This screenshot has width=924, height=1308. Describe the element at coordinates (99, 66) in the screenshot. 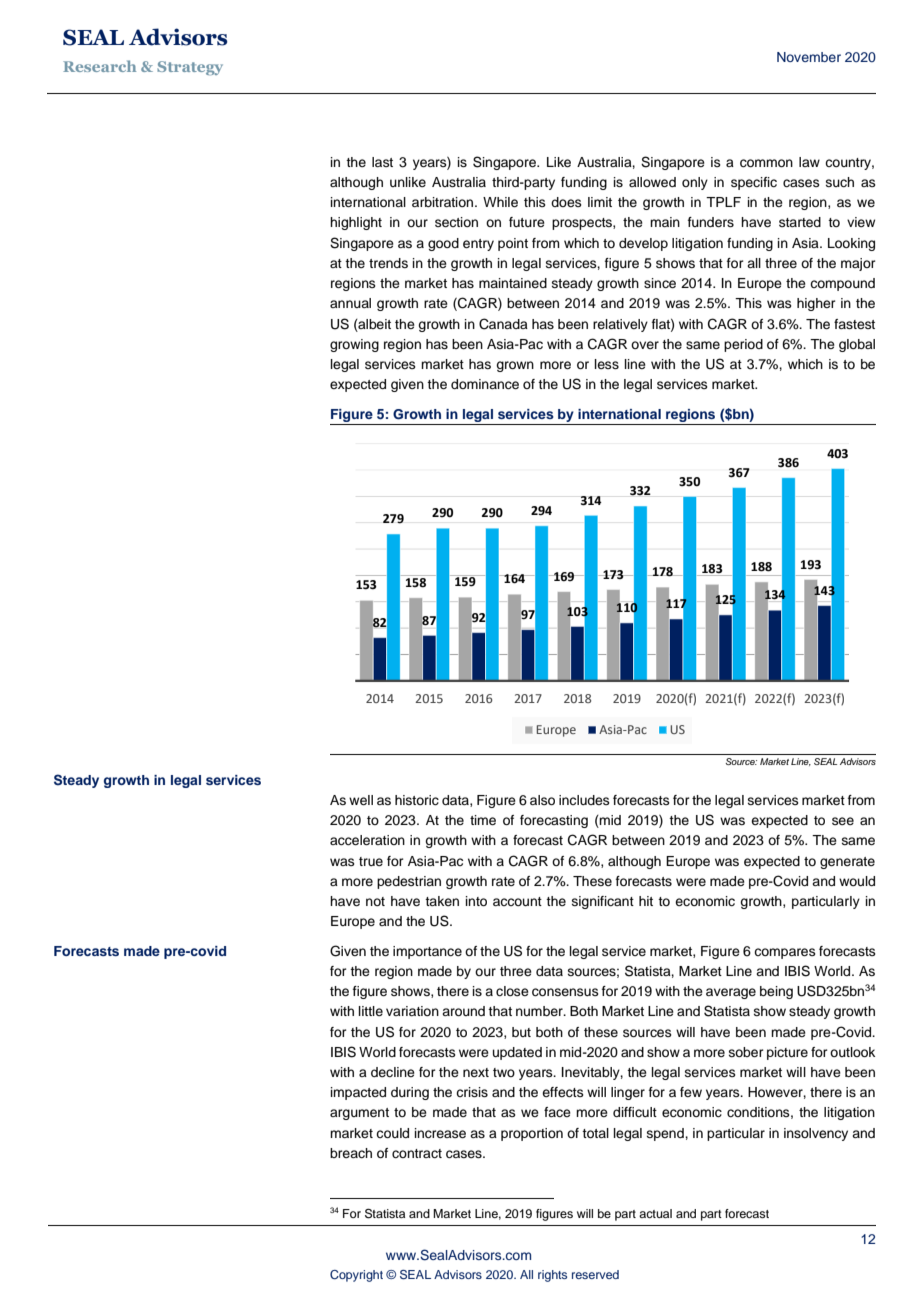

I see `Research` at that location.
